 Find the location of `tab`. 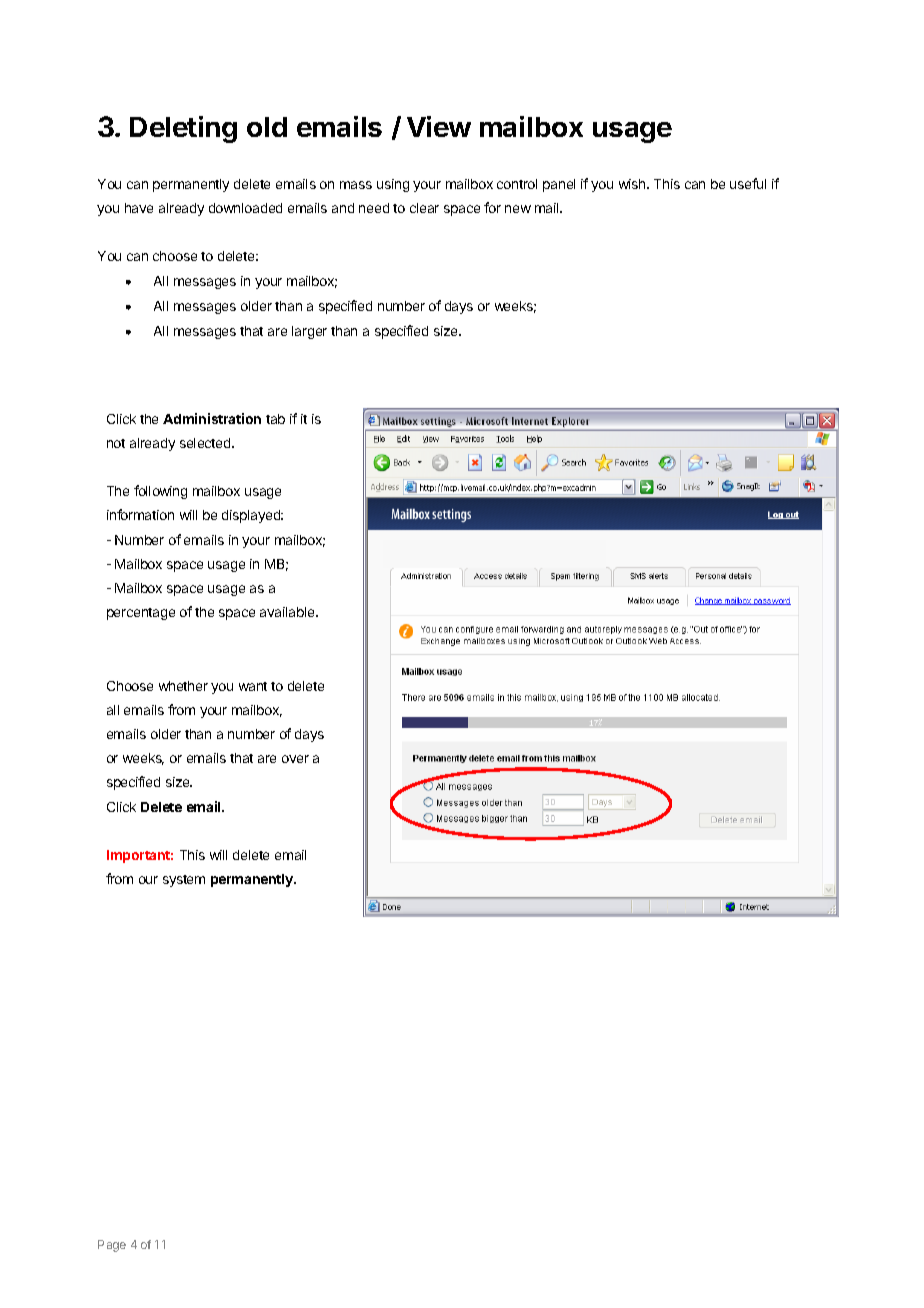

tab is located at coordinates (275, 419).
